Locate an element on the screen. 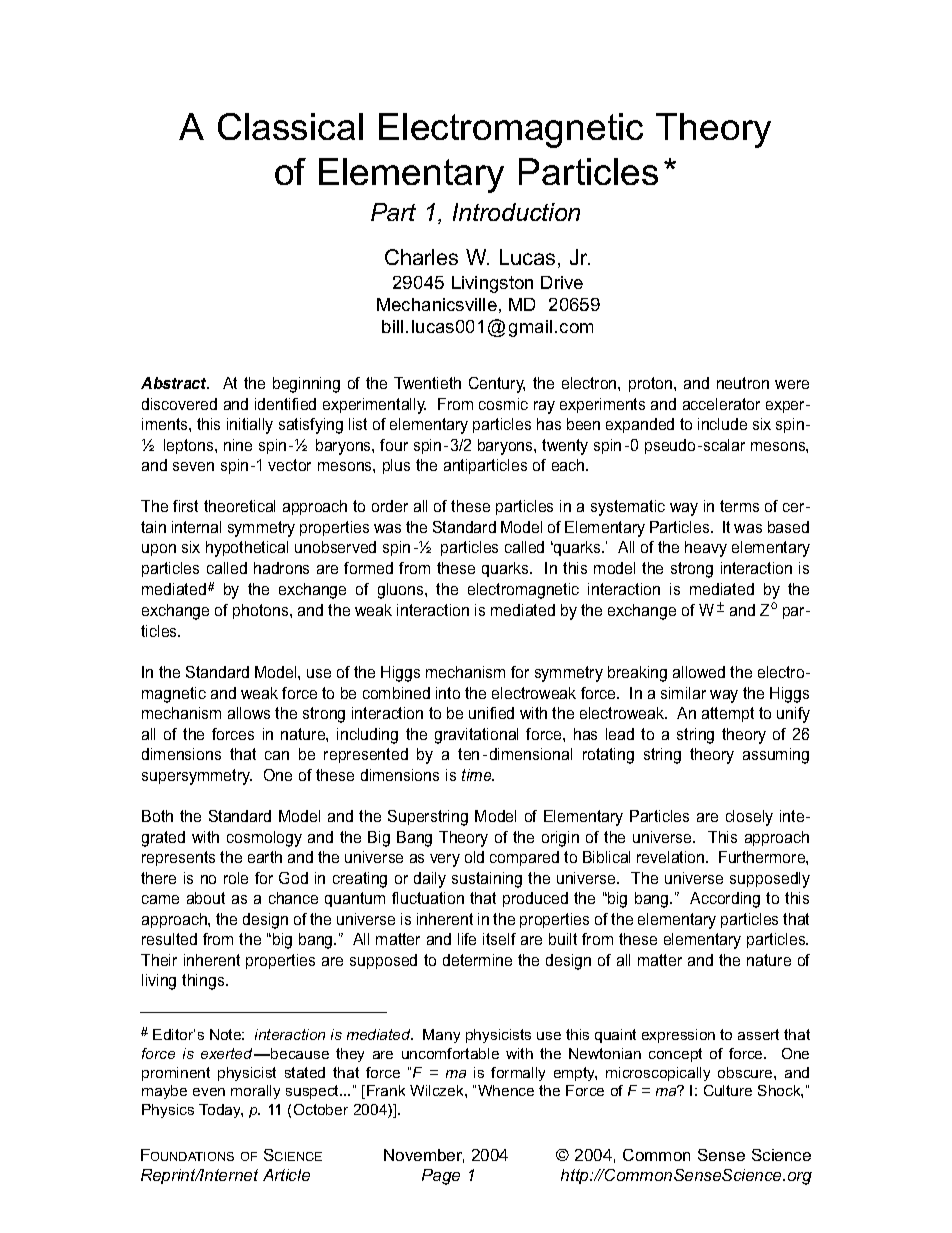 This screenshot has width=952, height=1233. Page is located at coordinates (441, 1177).
